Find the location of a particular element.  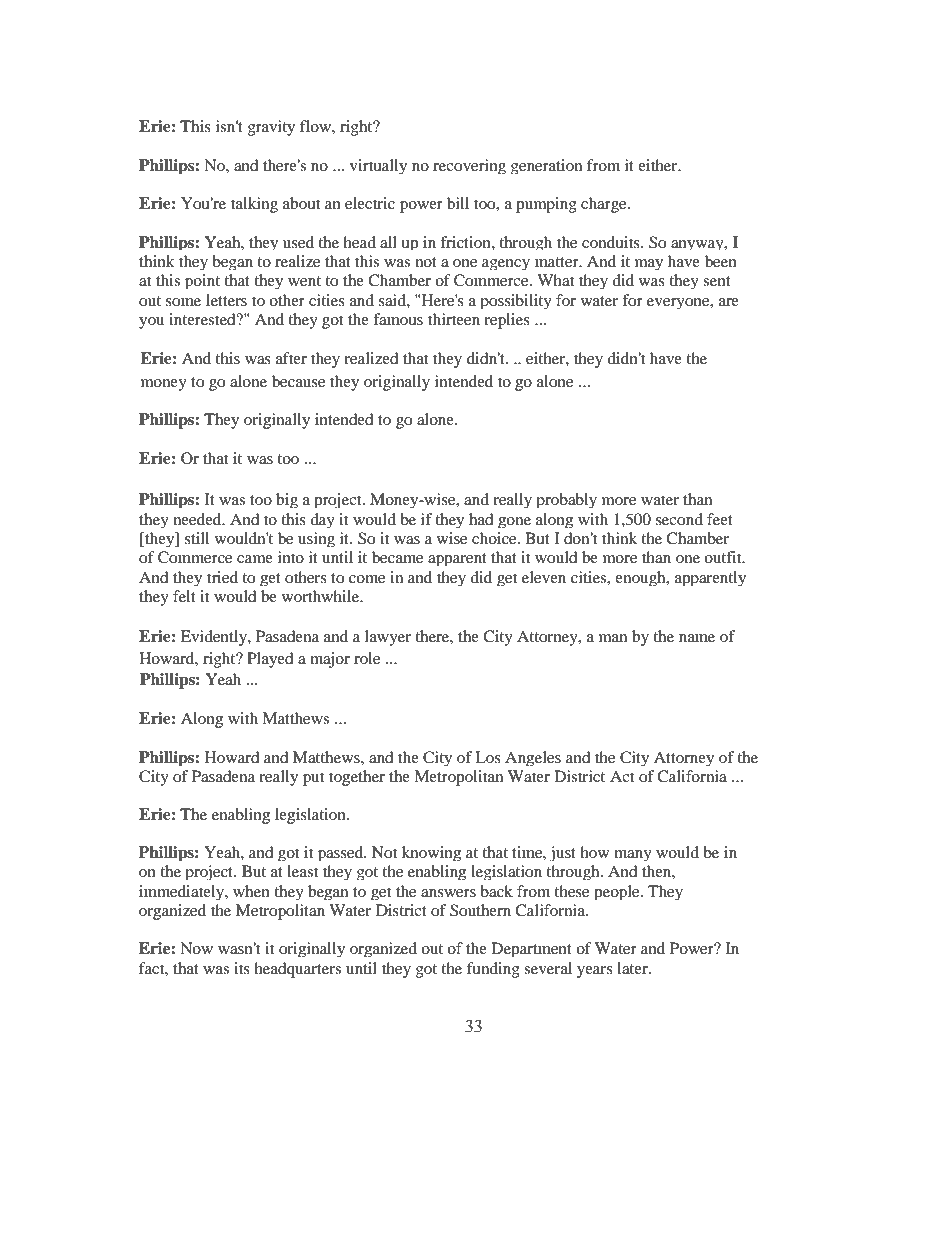

choice is located at coordinates (495, 538).
